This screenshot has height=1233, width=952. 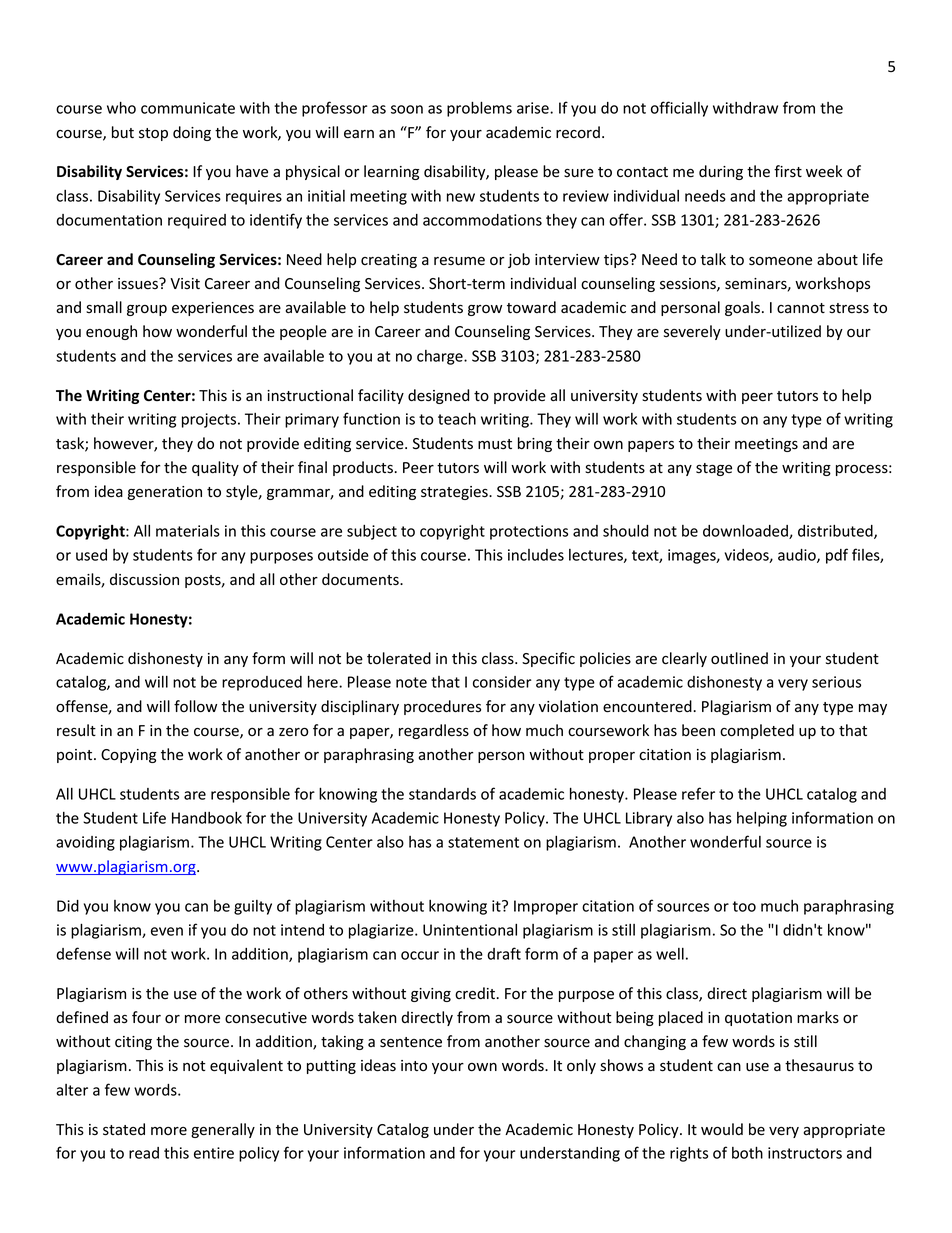 What do you see at coordinates (153, 134) in the screenshot?
I see `stop` at bounding box center [153, 134].
